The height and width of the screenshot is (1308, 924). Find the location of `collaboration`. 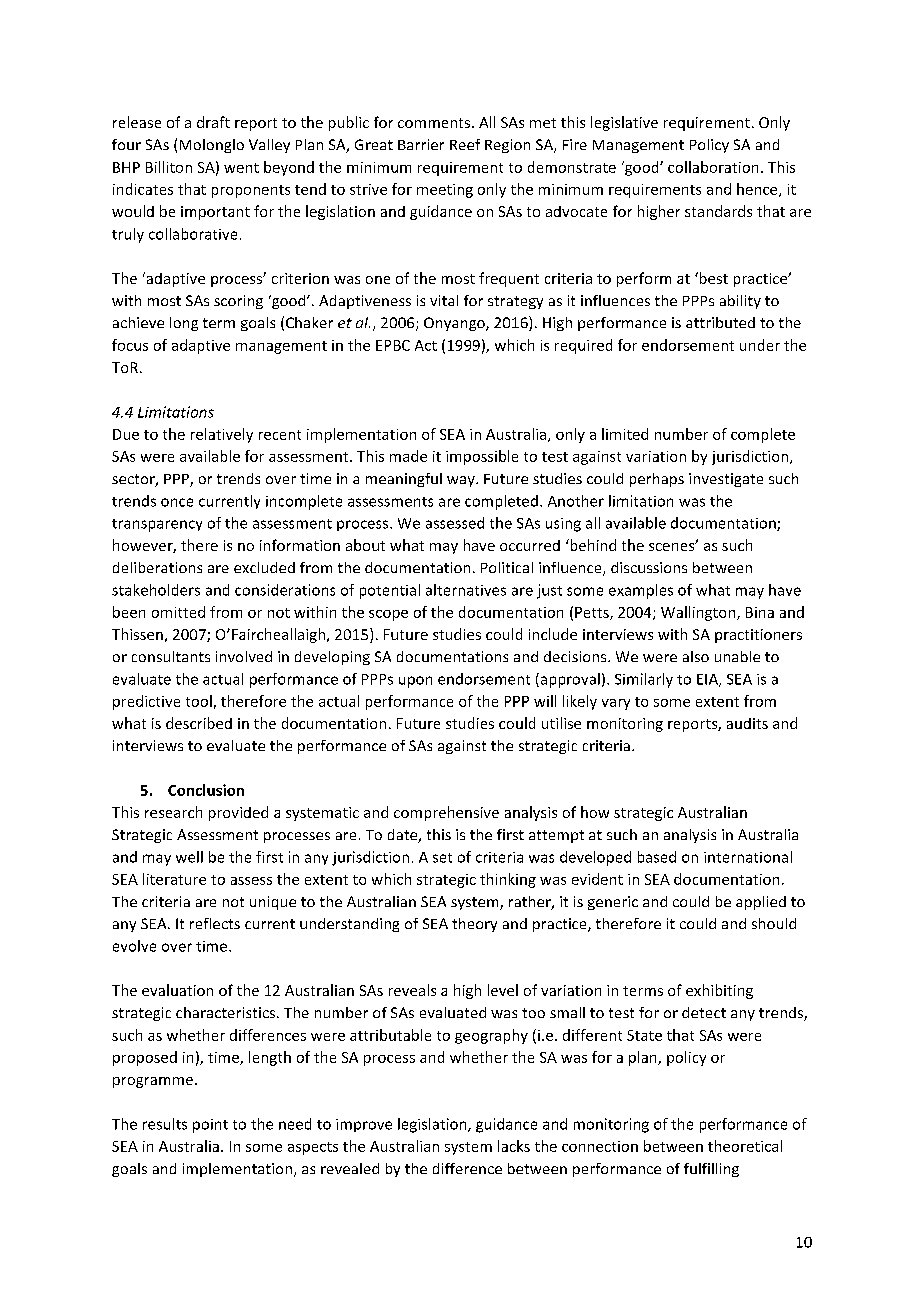

collaboration is located at coordinates (713, 167).
